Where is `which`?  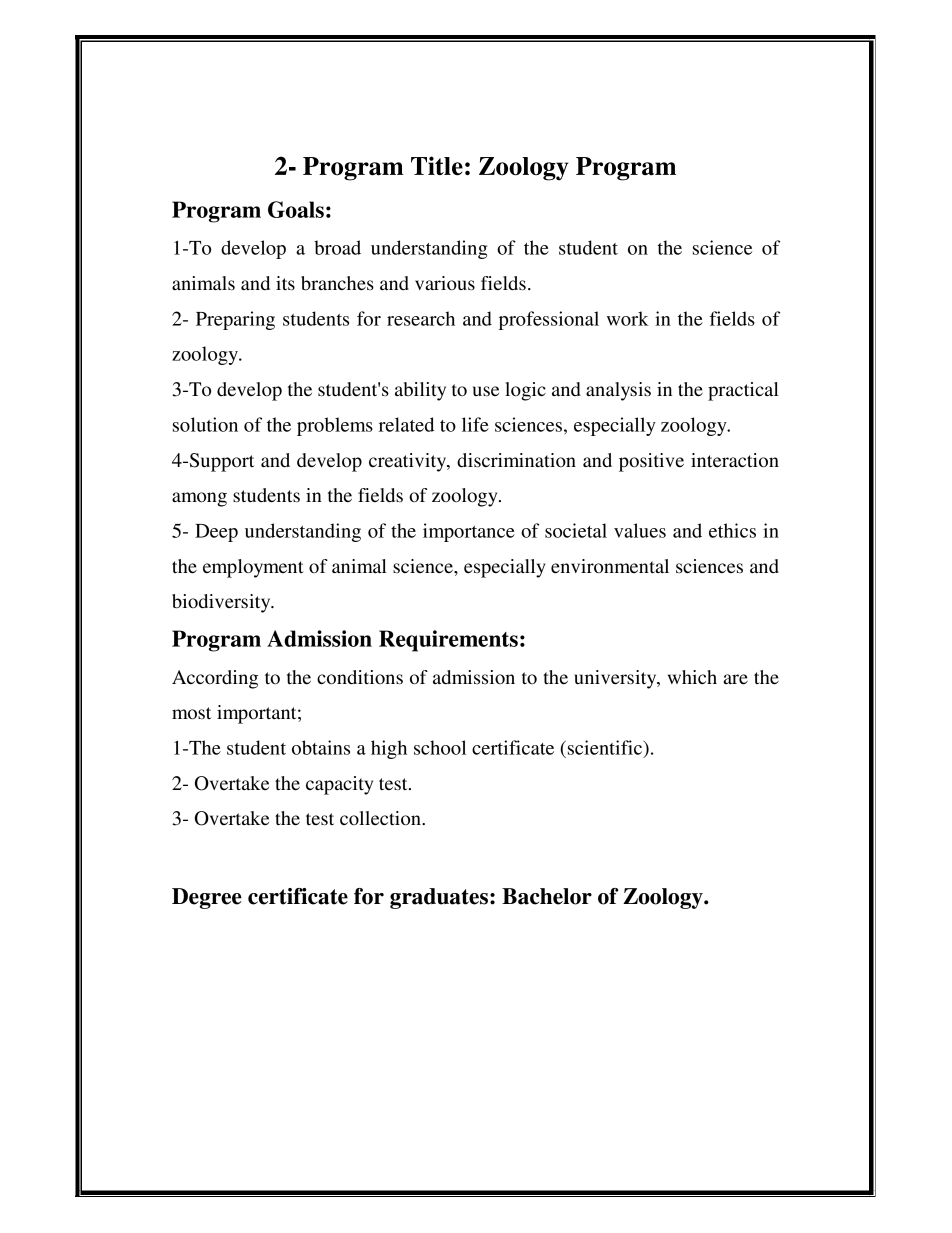 which is located at coordinates (692, 677).
